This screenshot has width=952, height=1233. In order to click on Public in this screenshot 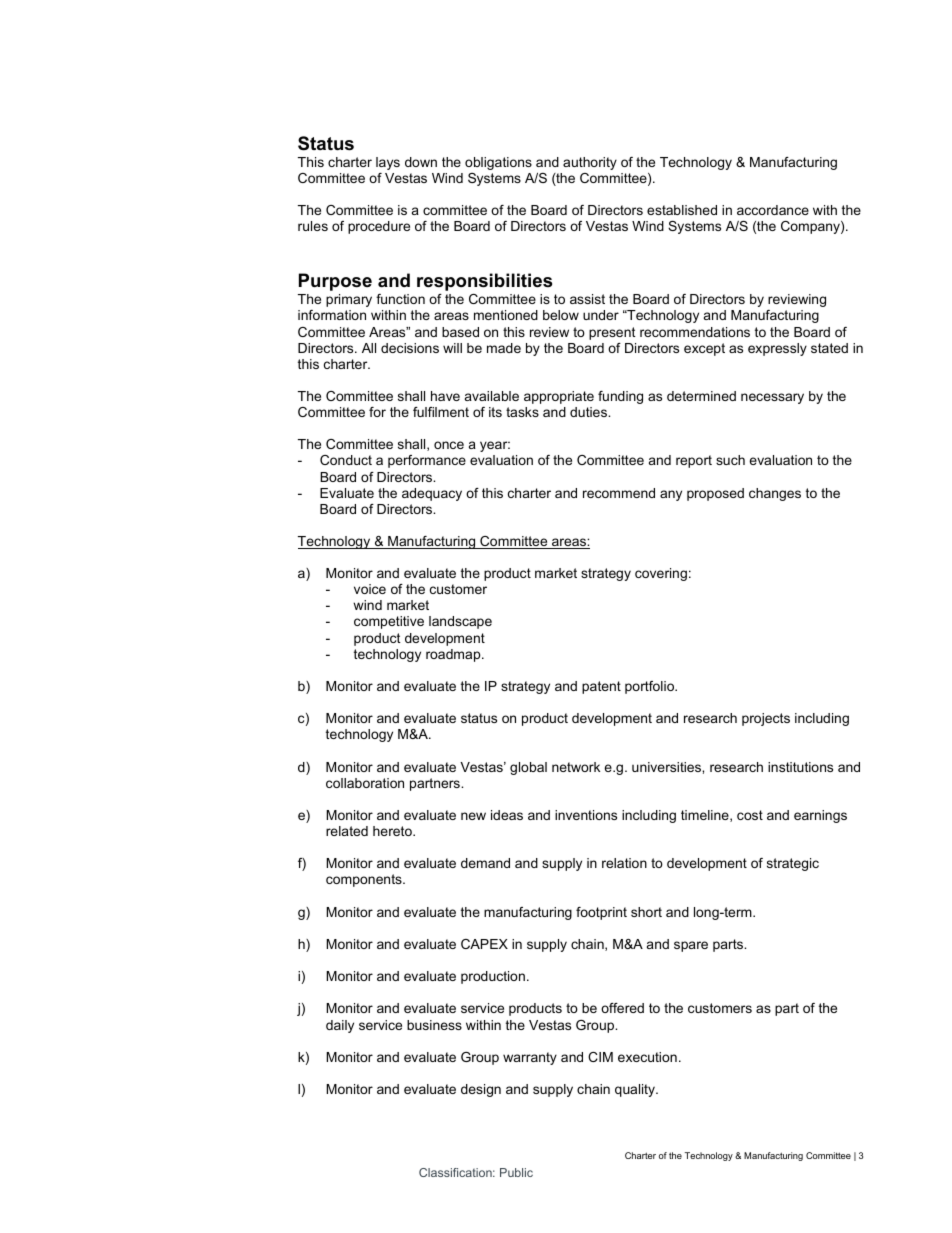, I will do `click(516, 1172)`.
